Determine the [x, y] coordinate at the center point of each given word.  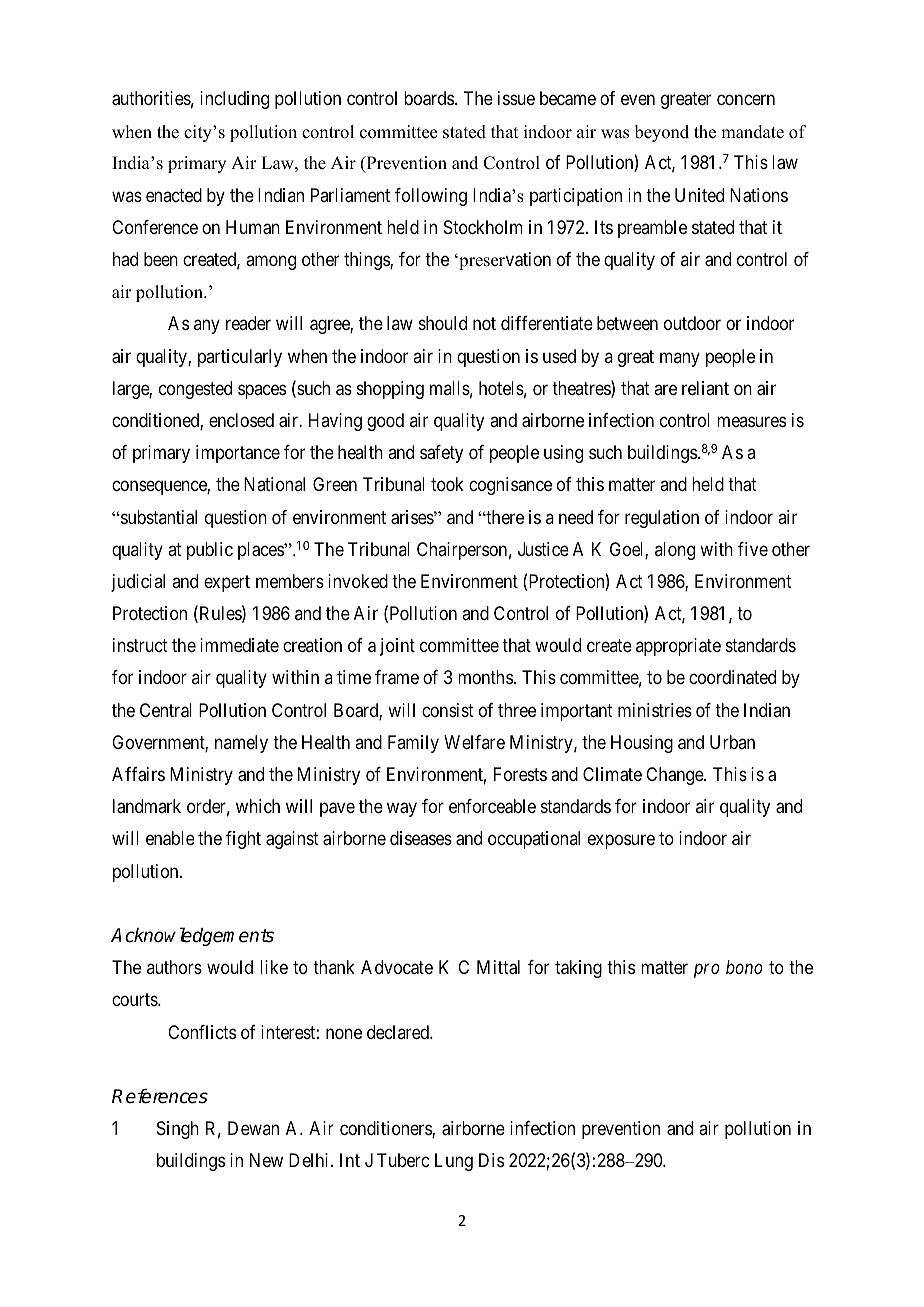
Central [166, 710]
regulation [662, 519]
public [210, 551]
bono [744, 967]
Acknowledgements [192, 936]
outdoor [692, 323]
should [443, 323]
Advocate [397, 967]
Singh [178, 1130]
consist [448, 710]
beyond [662, 133]
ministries [655, 710]
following [431, 197]
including [234, 100]
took [447, 484]
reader [248, 323]
